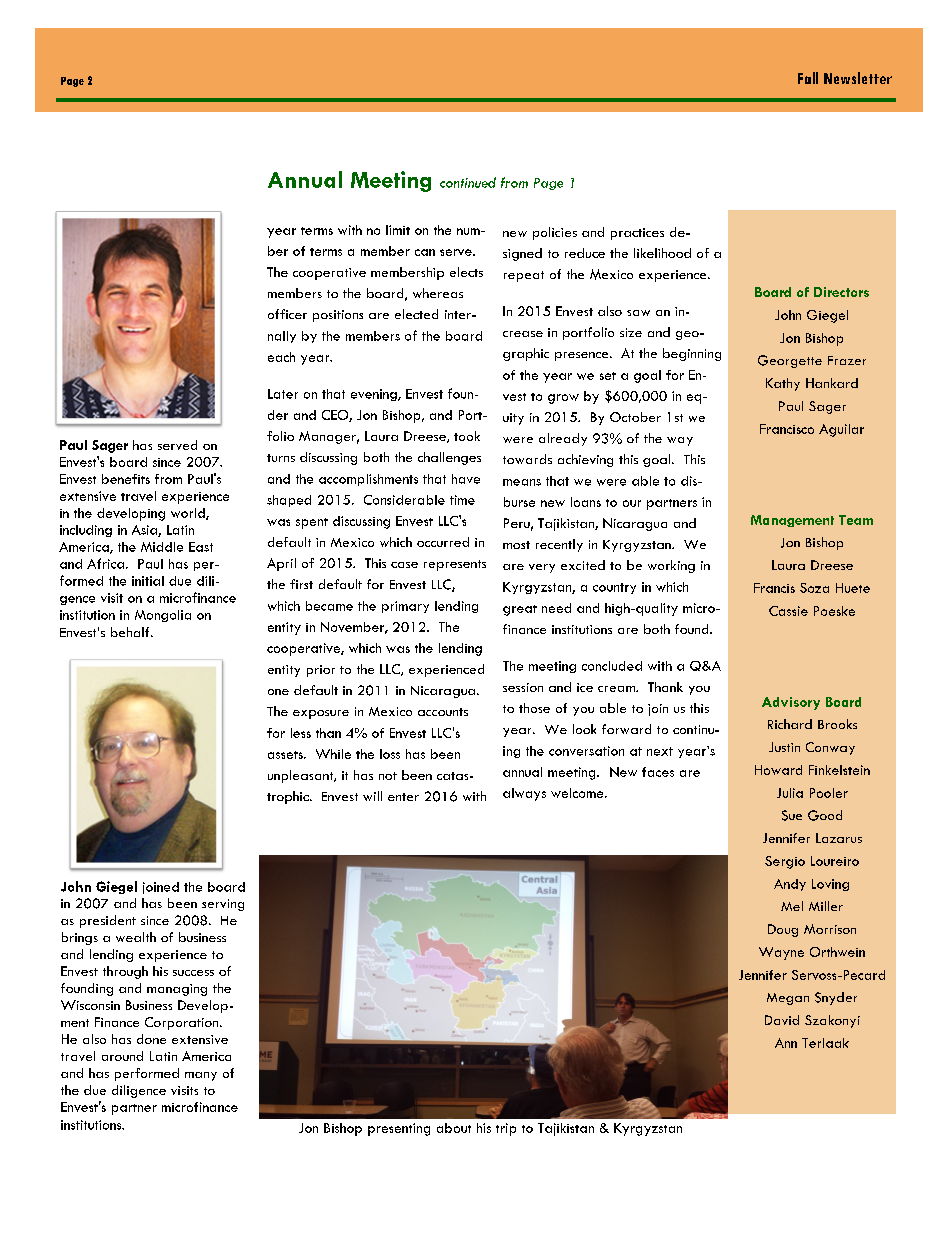 This image has height=1233, width=952. What do you see at coordinates (287, 314) in the image?
I see `officer` at bounding box center [287, 314].
